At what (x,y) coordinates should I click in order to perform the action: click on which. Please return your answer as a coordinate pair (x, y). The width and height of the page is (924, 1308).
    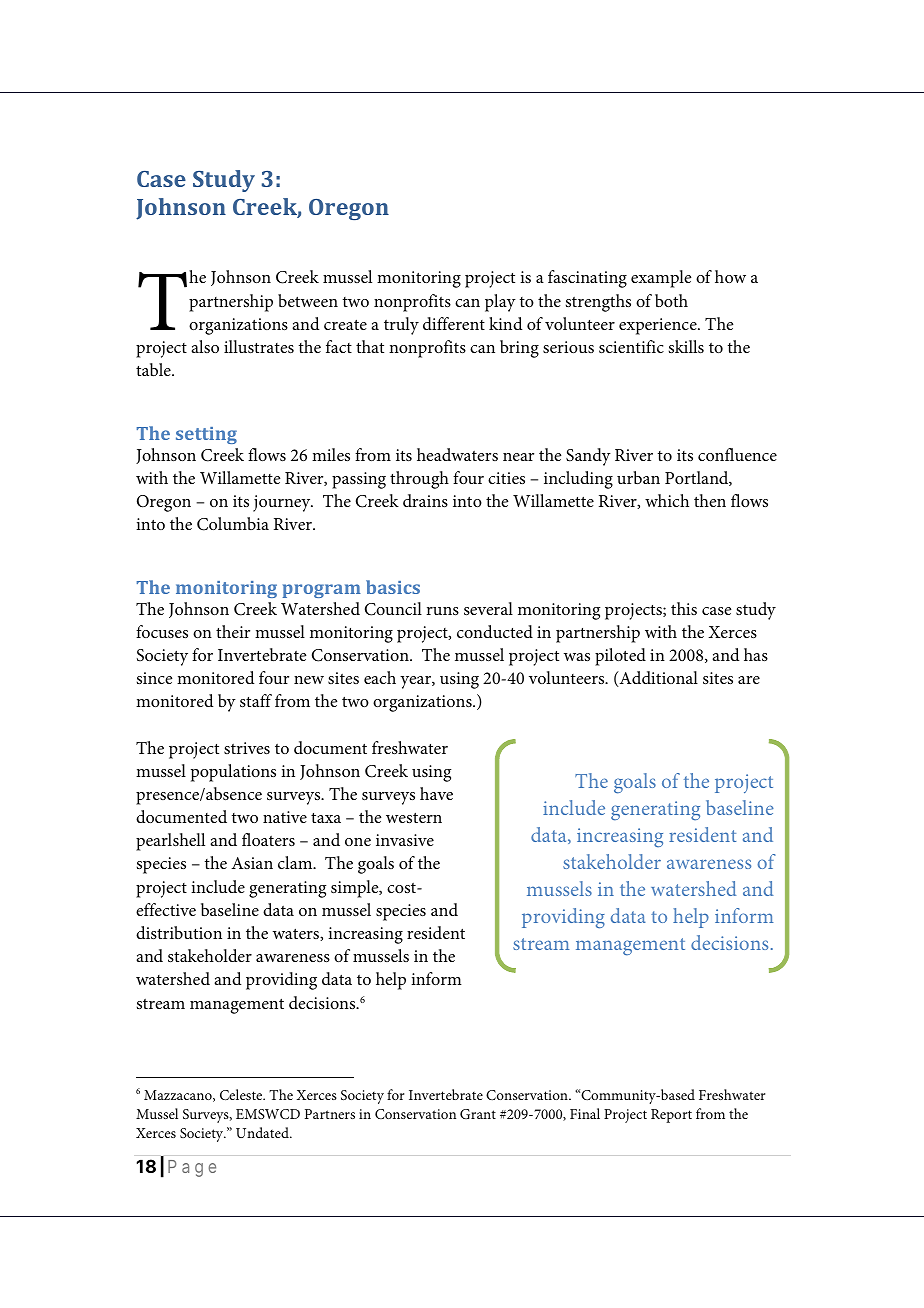
    Looking at the image, I should click on (667, 500).
